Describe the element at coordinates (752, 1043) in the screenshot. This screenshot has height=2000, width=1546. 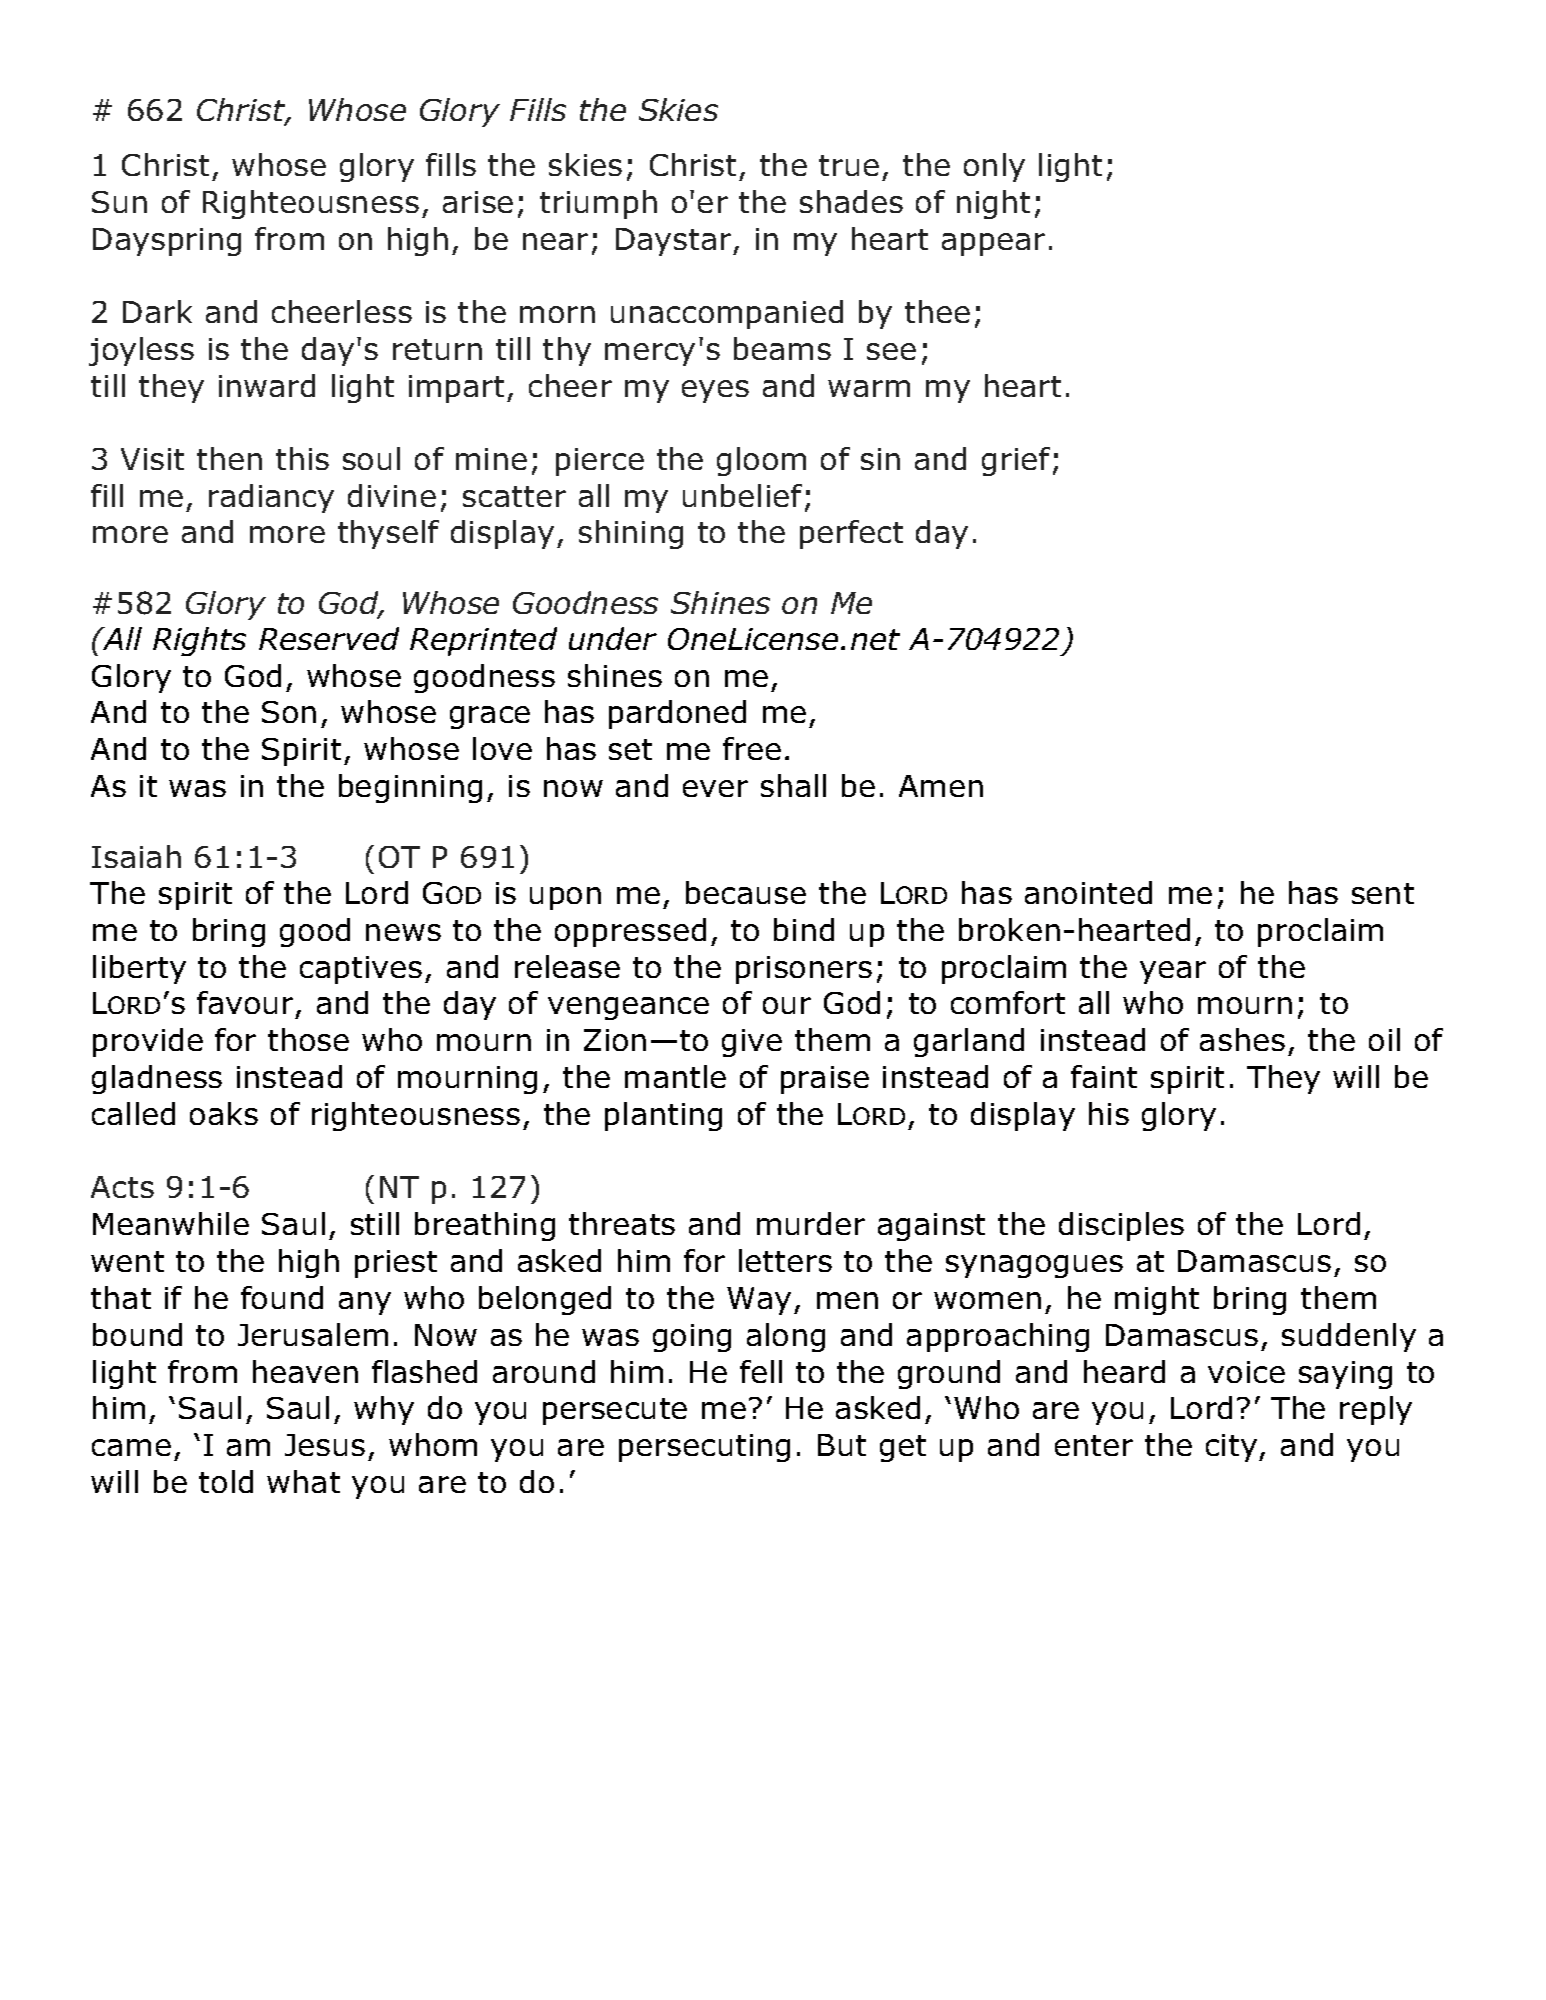
I see `give` at that location.
